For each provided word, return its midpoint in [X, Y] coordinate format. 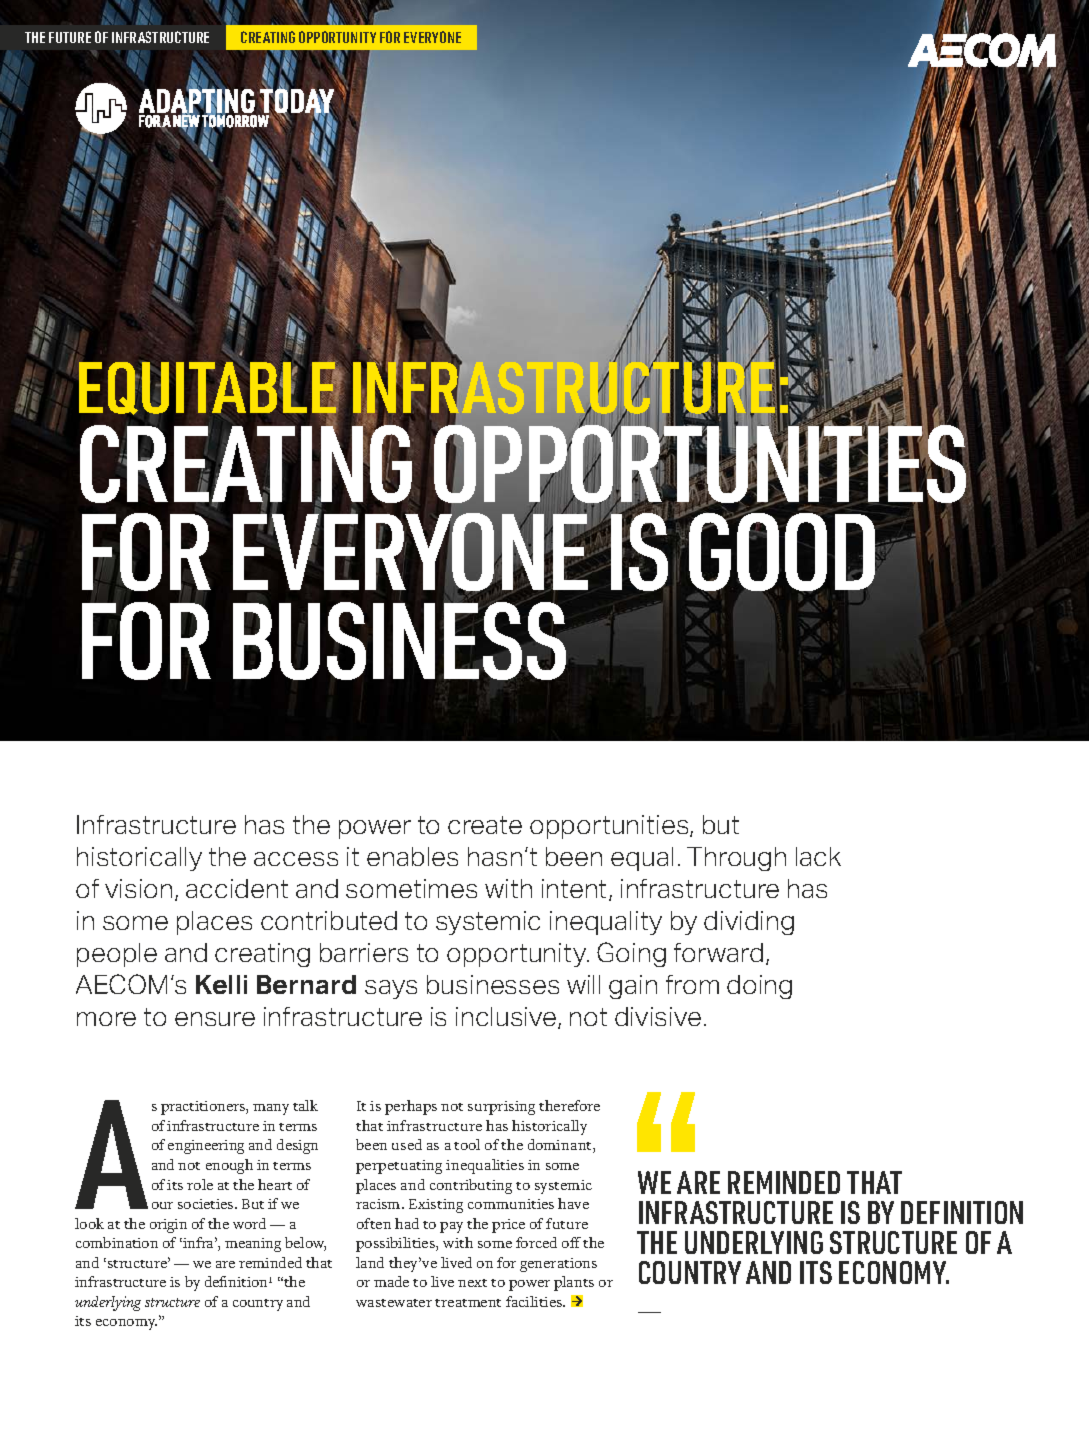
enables [412, 856]
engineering [206, 1147]
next [472, 1283]
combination [117, 1242]
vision [138, 888]
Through [736, 859]
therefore [569, 1105]
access [296, 859]
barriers [364, 952]
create [485, 825]
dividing [749, 923]
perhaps [411, 1107]
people [117, 955]
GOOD [783, 552]
